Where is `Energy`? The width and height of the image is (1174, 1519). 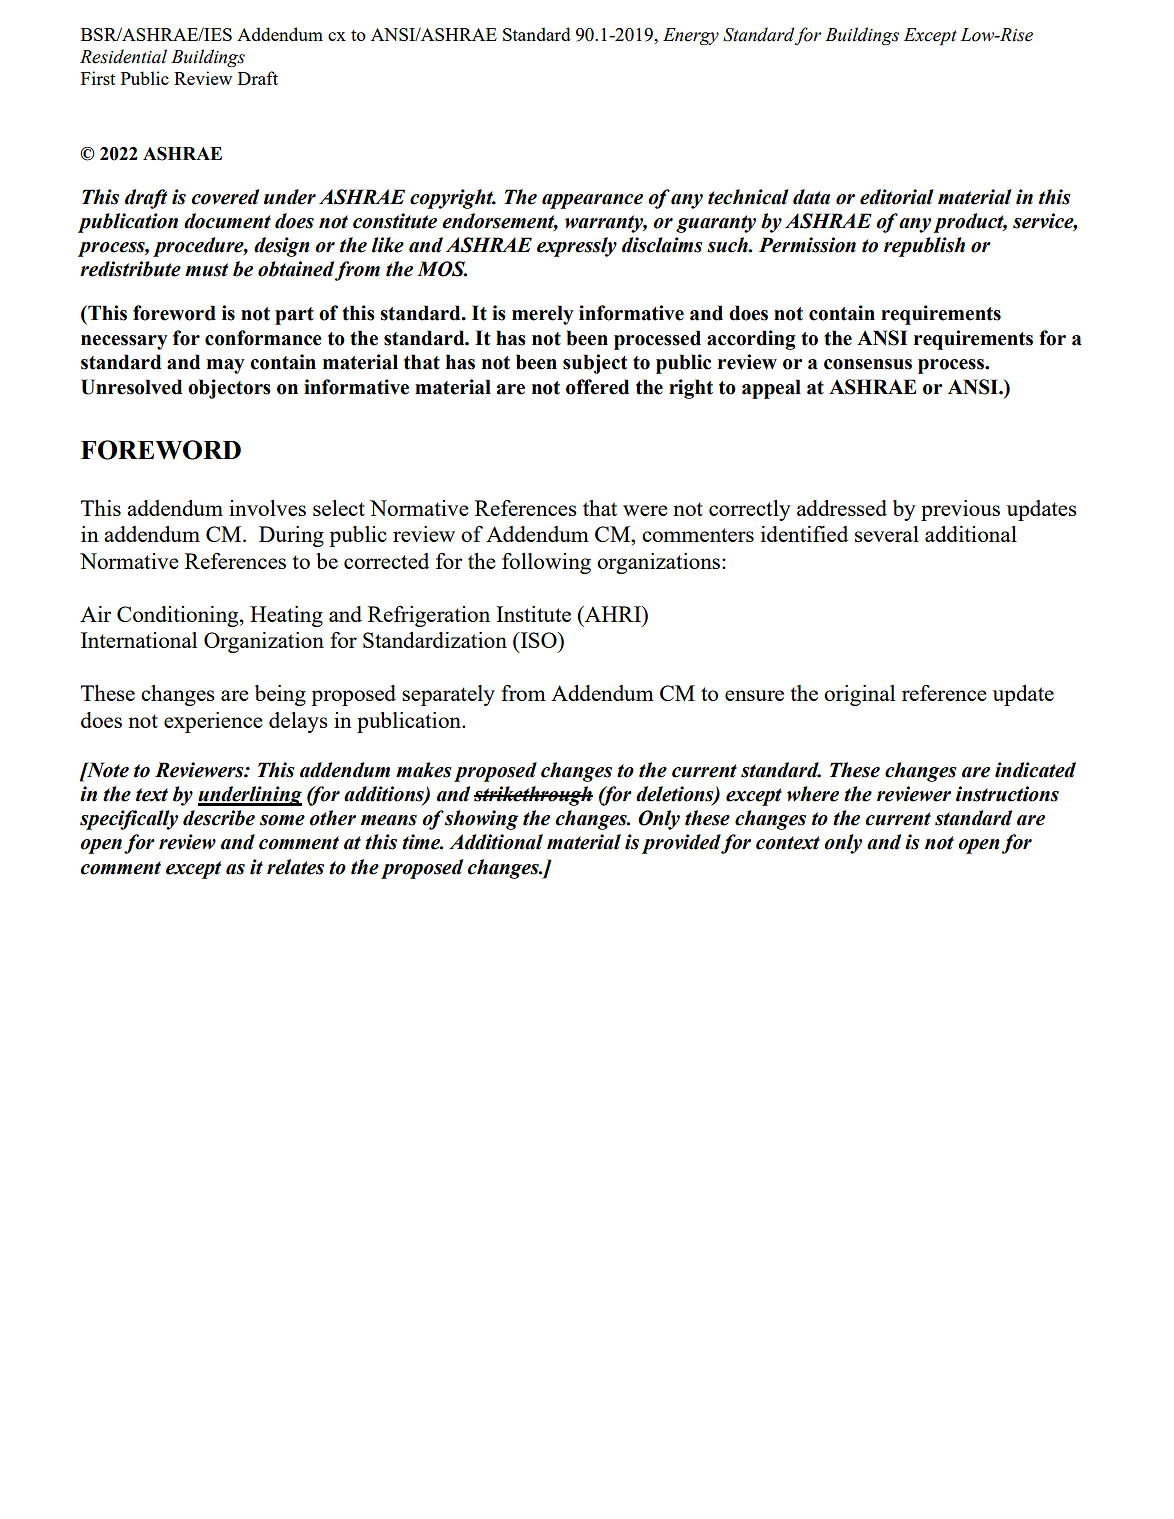
Energy is located at coordinates (691, 36).
